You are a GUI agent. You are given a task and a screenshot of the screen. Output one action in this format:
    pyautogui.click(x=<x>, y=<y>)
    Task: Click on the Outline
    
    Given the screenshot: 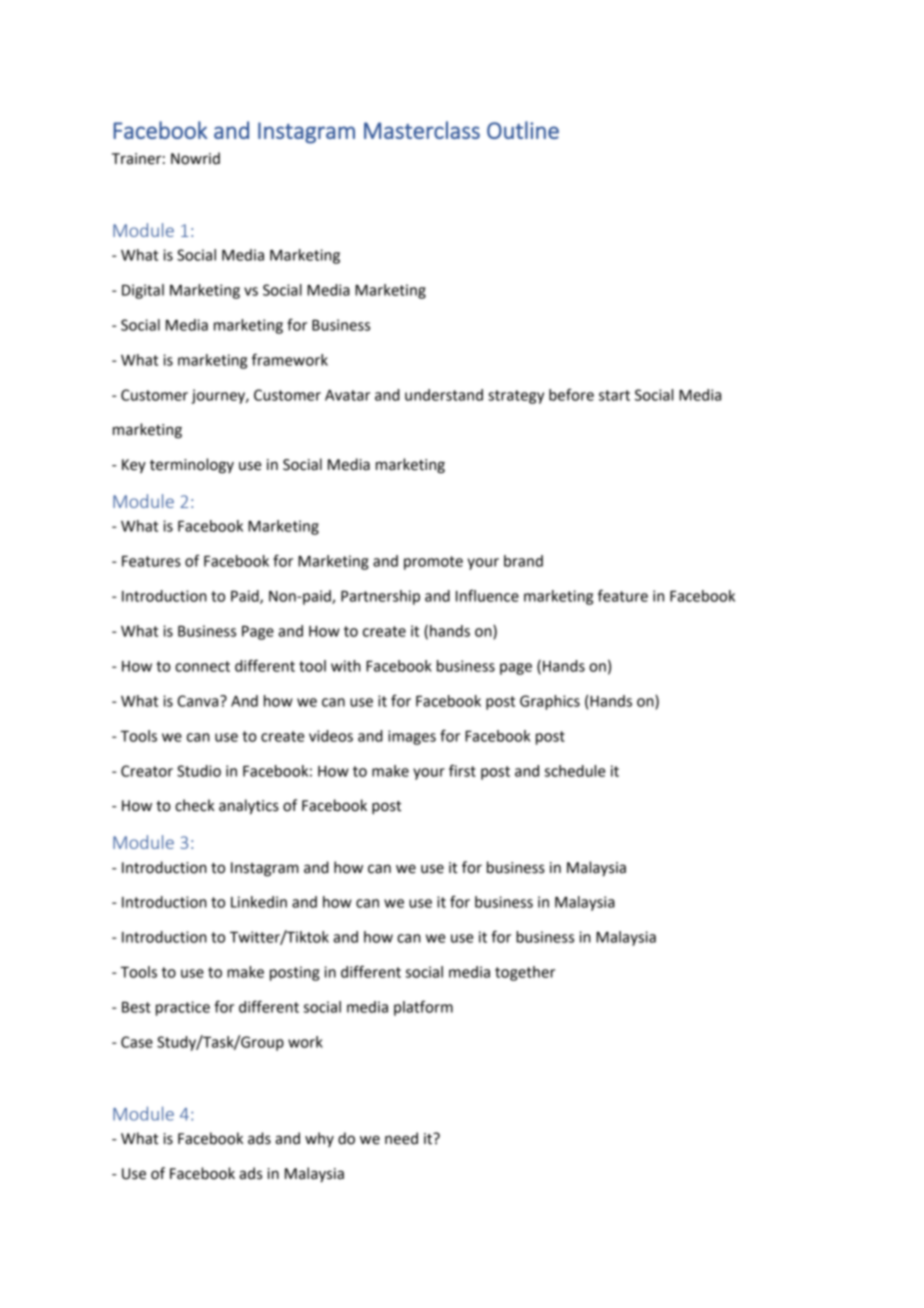 What is the action you would take?
    pyautogui.click(x=523, y=130)
